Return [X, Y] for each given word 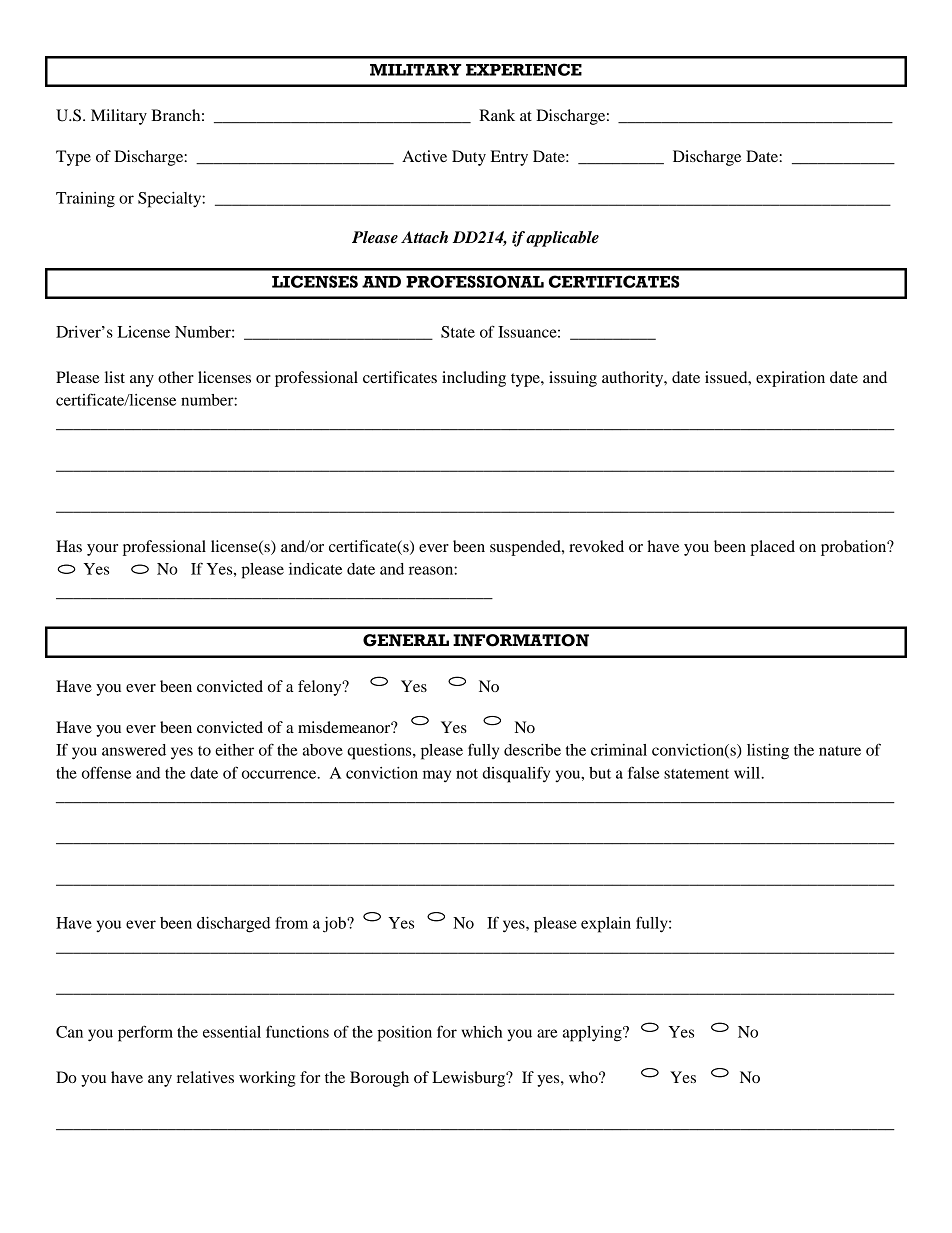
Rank [497, 115]
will [748, 773]
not [467, 774]
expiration [790, 379]
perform [145, 1033]
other [176, 377]
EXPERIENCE [524, 69]
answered [134, 750]
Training [85, 200]
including [474, 379]
